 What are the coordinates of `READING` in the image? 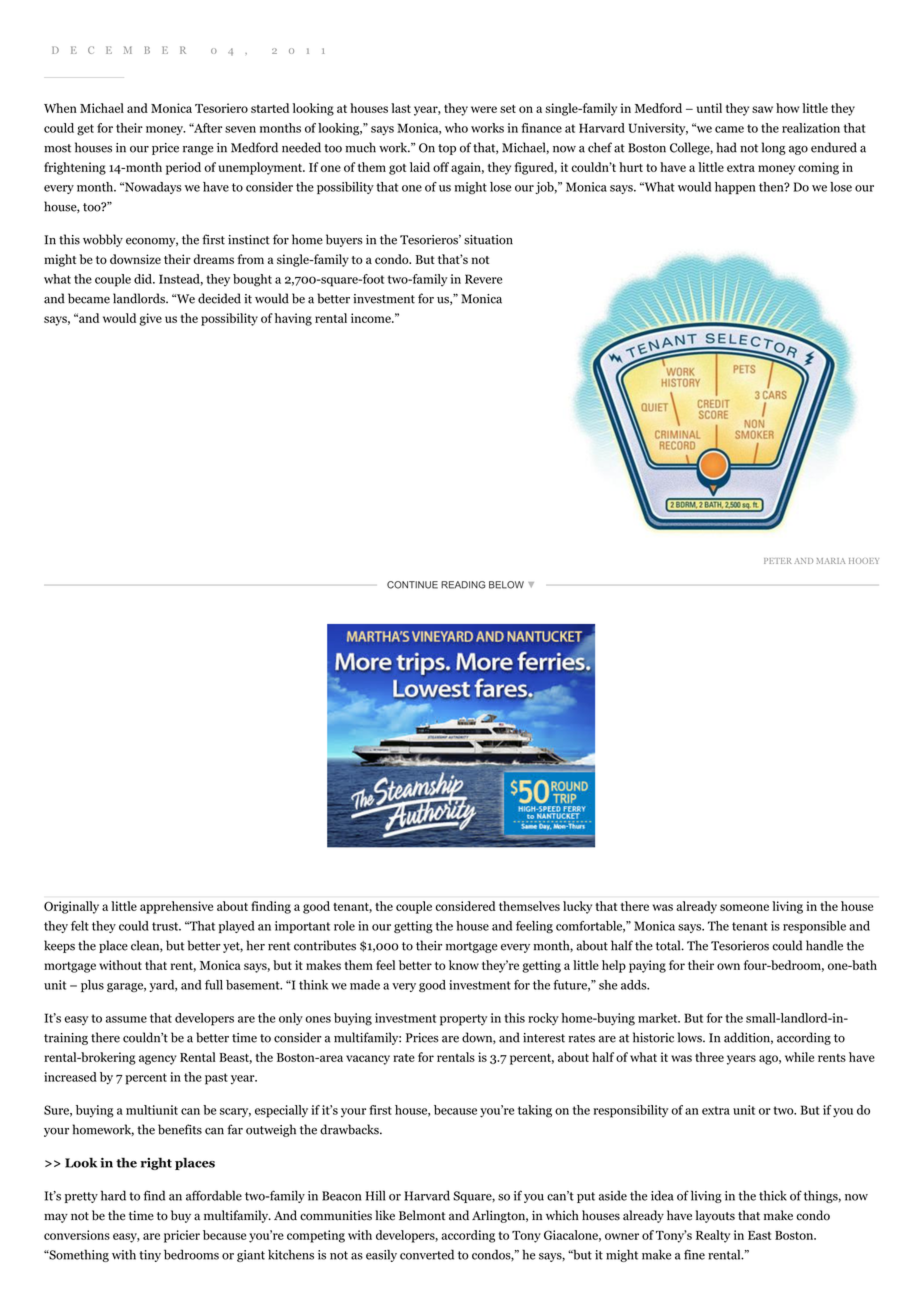 It's located at (463, 585).
